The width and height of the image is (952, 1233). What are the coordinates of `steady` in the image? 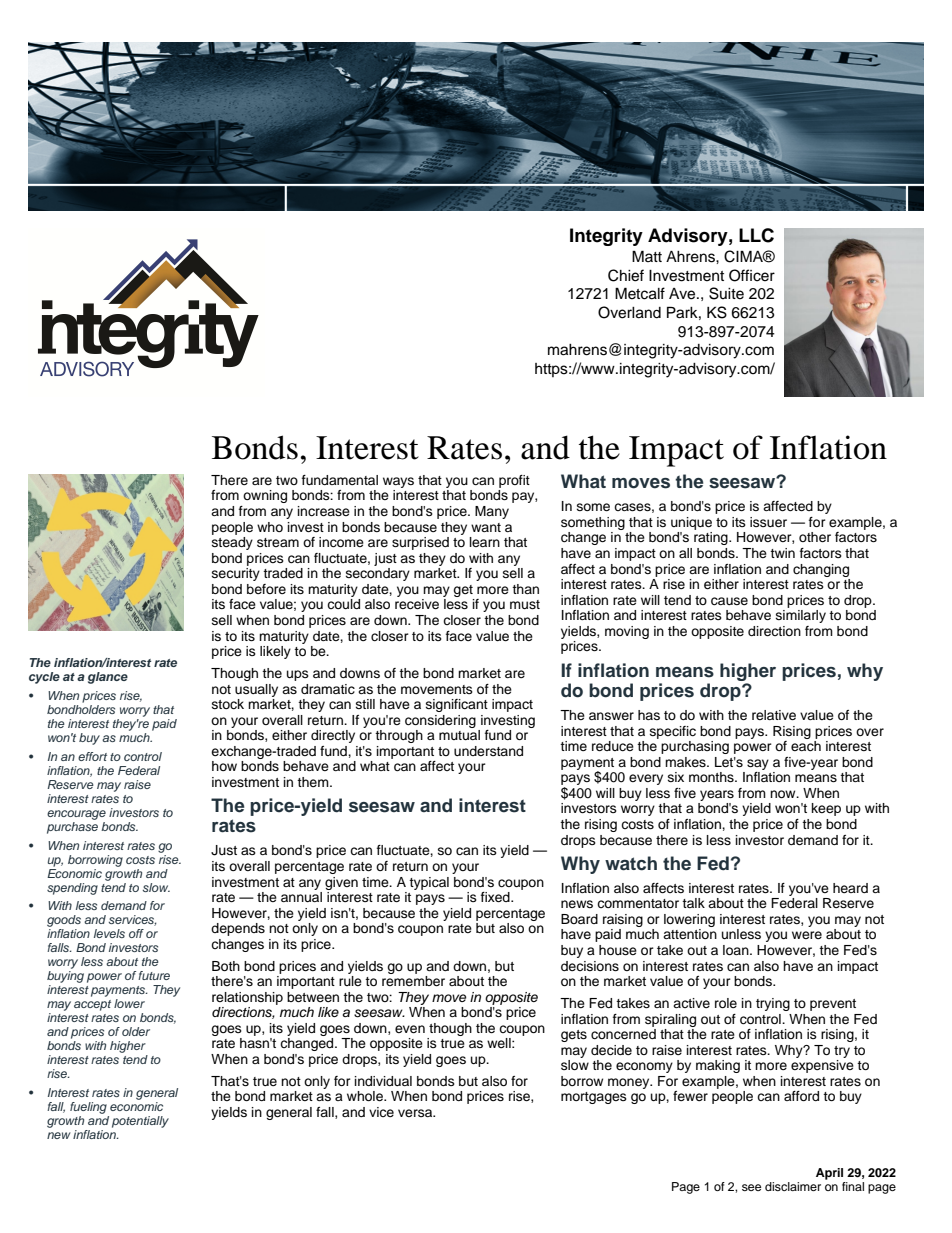 It's located at (232, 543).
